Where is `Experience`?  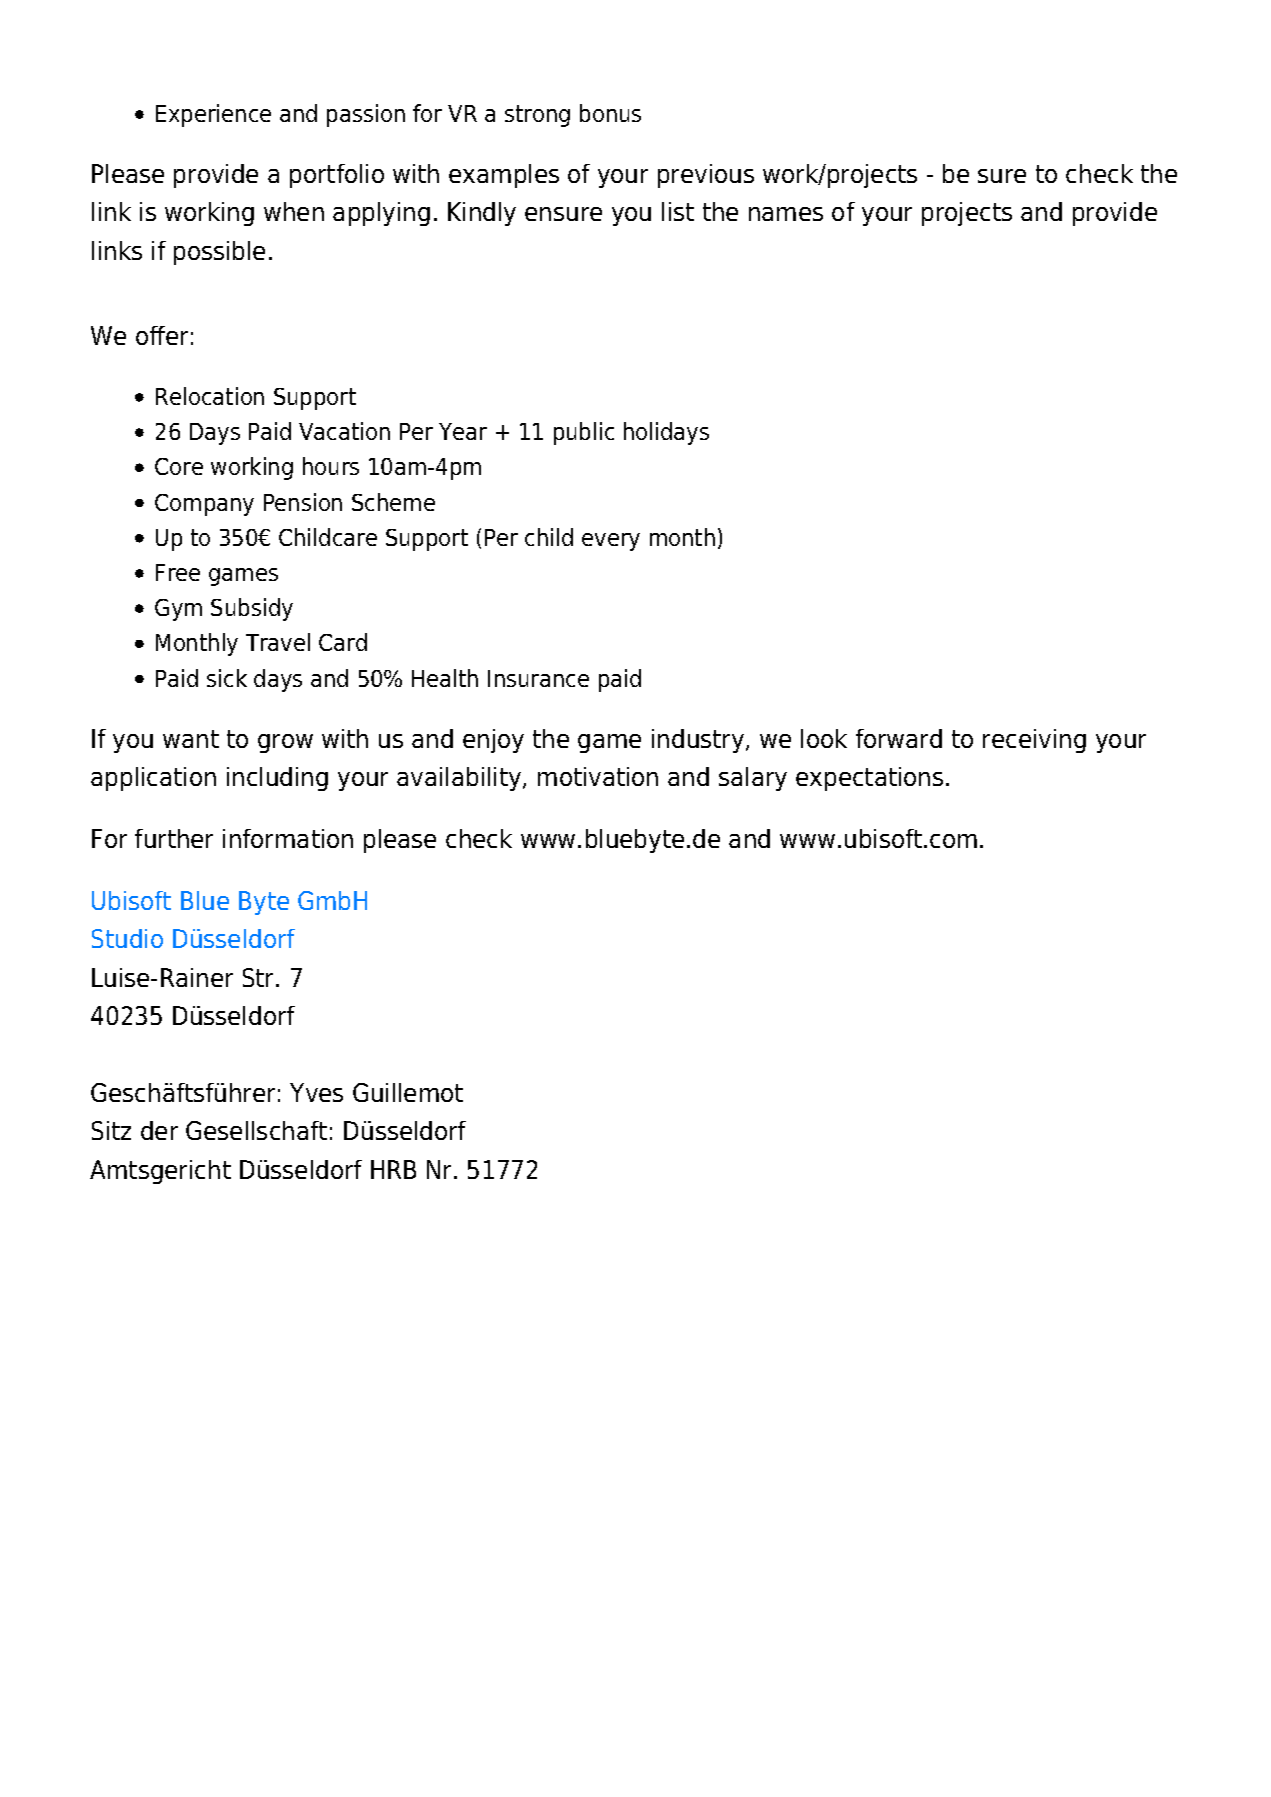
Experience is located at coordinates (213, 115).
